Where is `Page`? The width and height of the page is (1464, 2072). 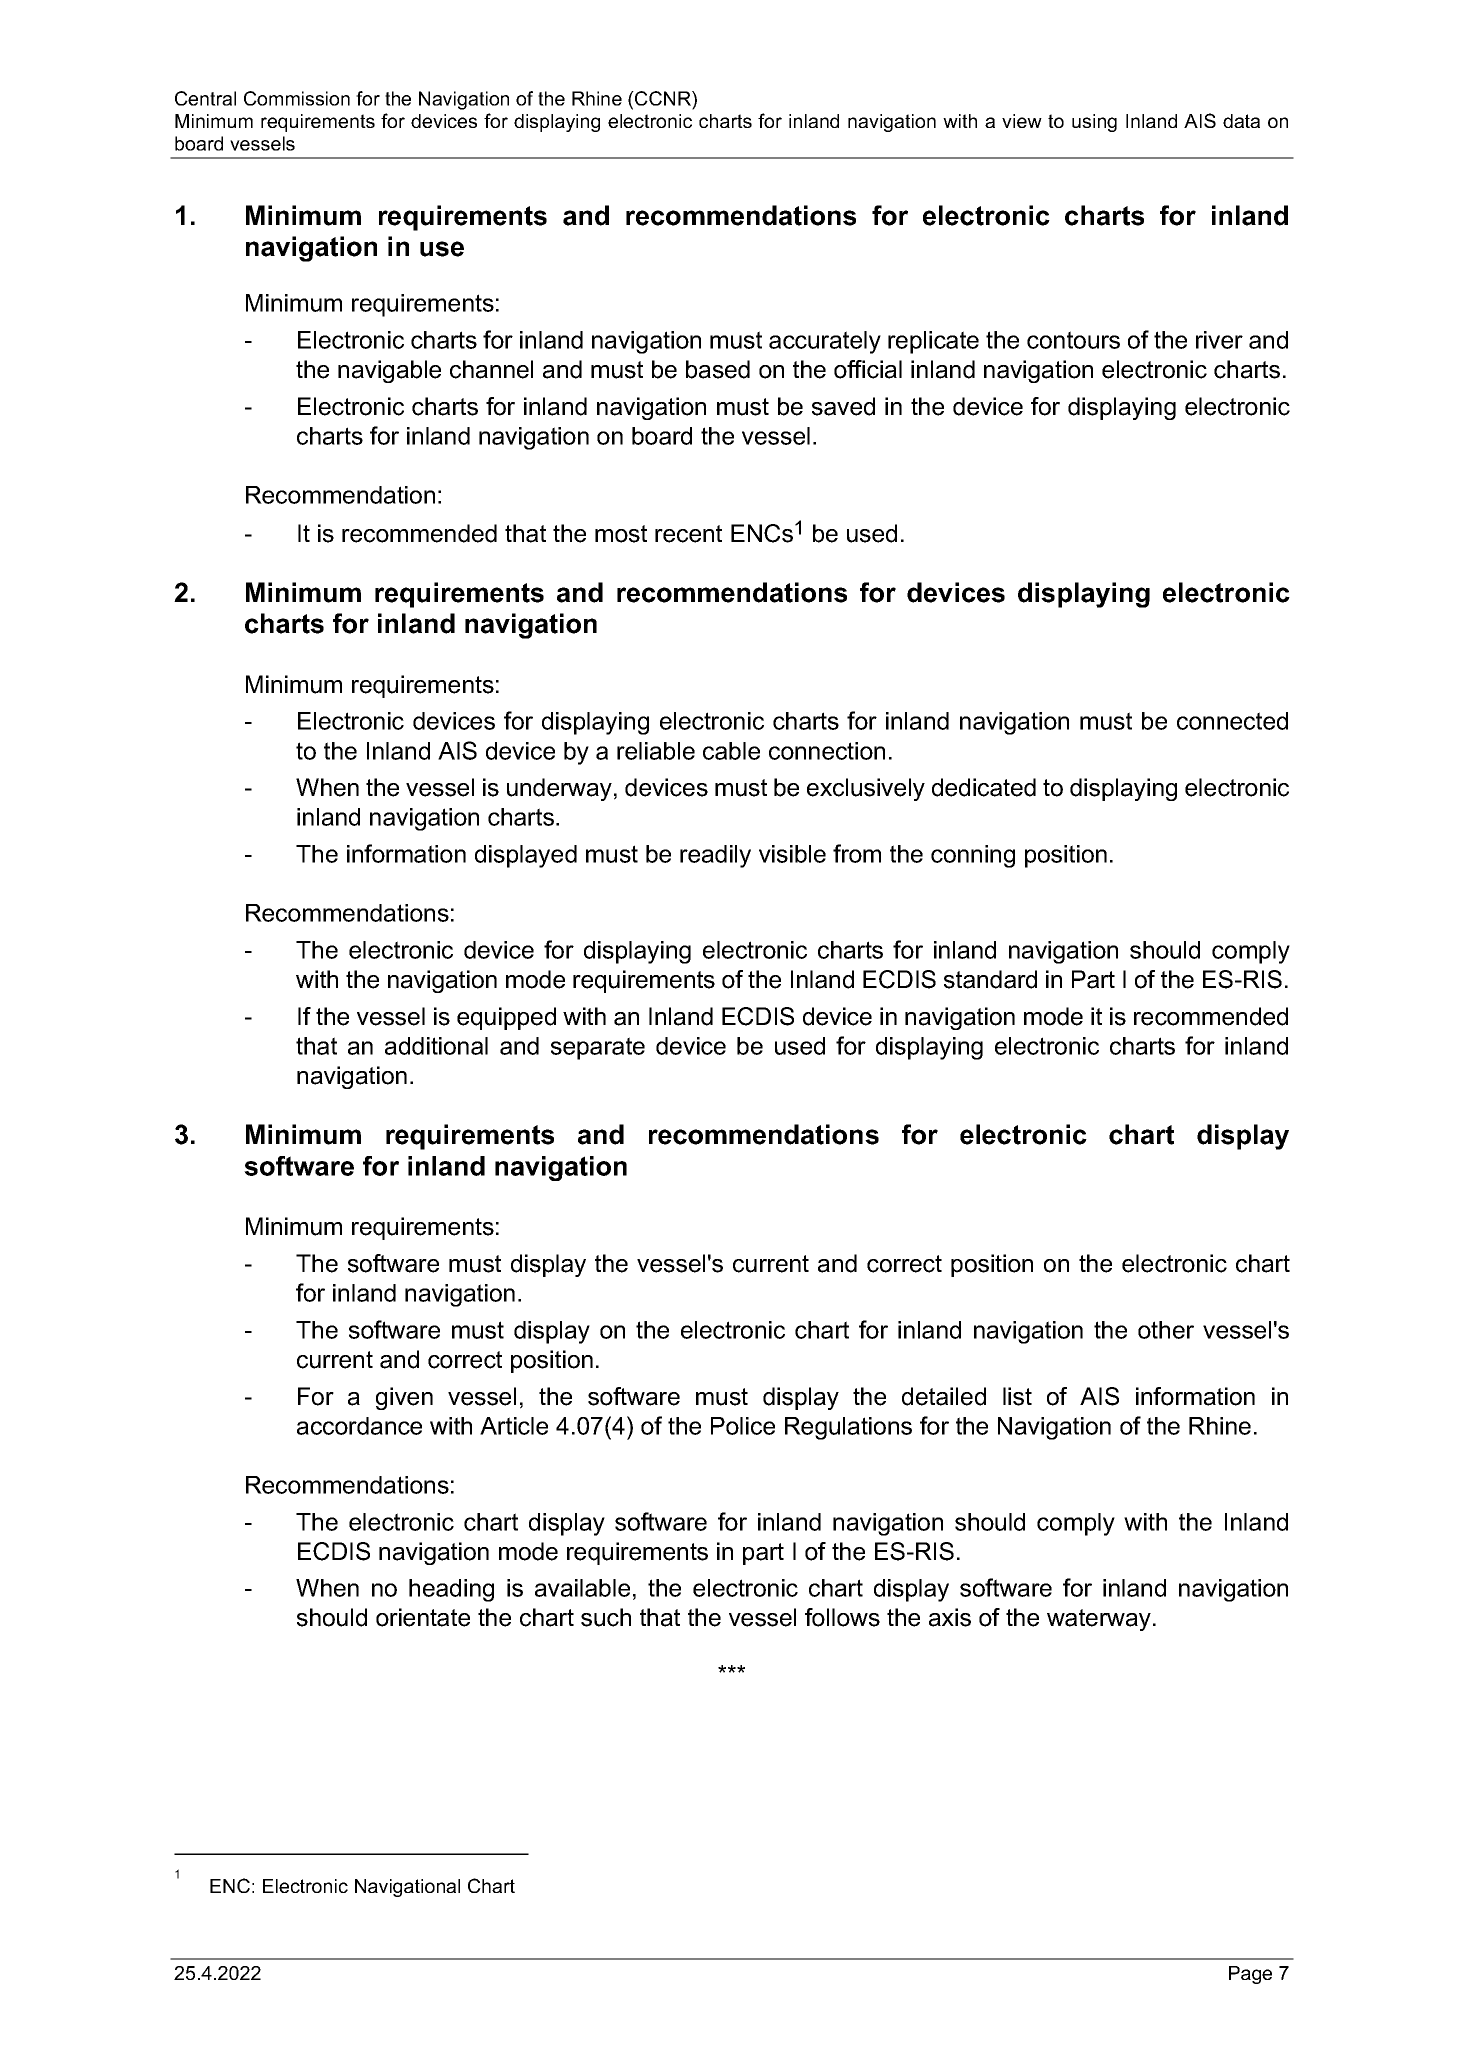
Page is located at coordinates (1250, 1975).
